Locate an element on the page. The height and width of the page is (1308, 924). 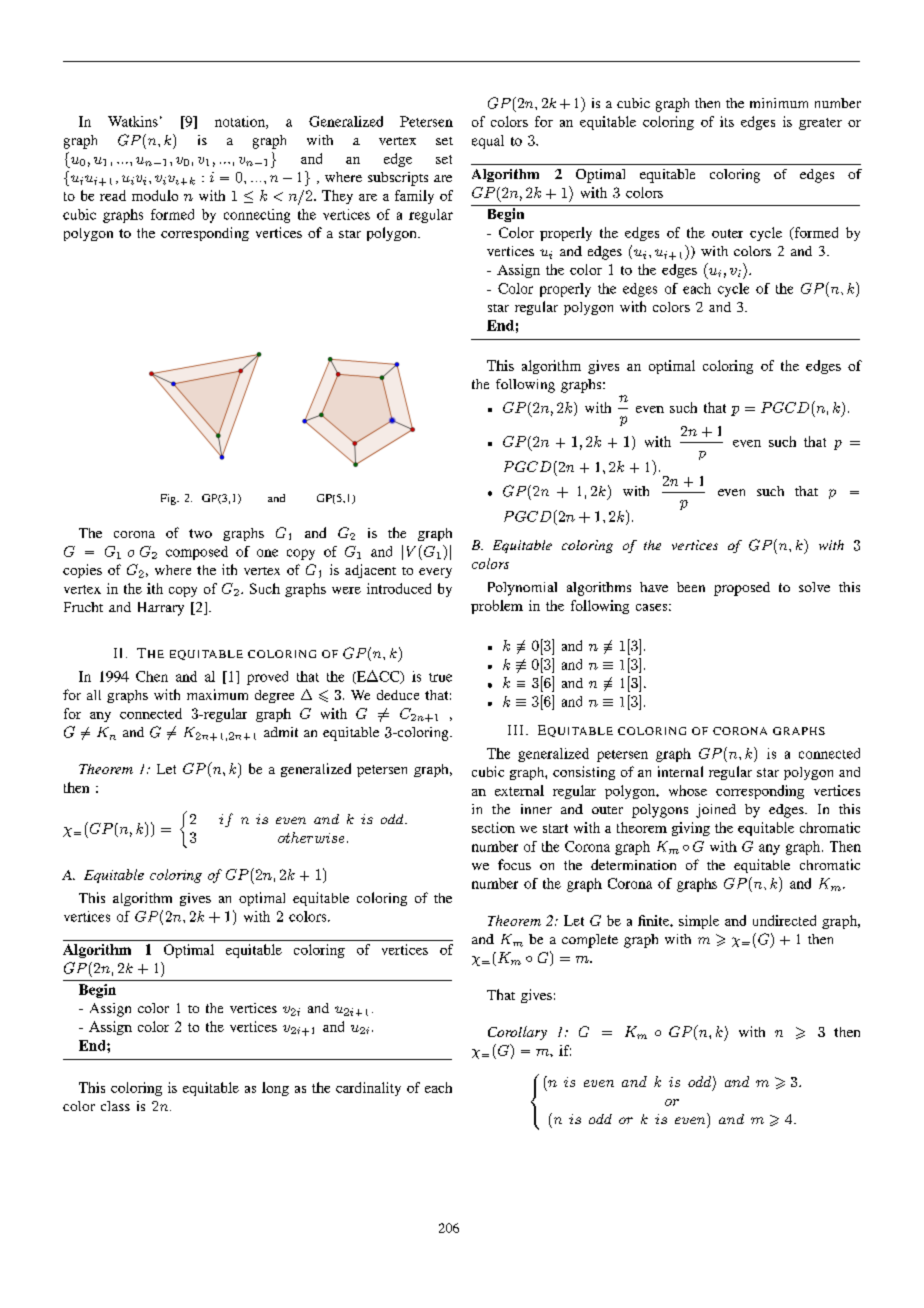
connecting is located at coordinates (257, 216).
